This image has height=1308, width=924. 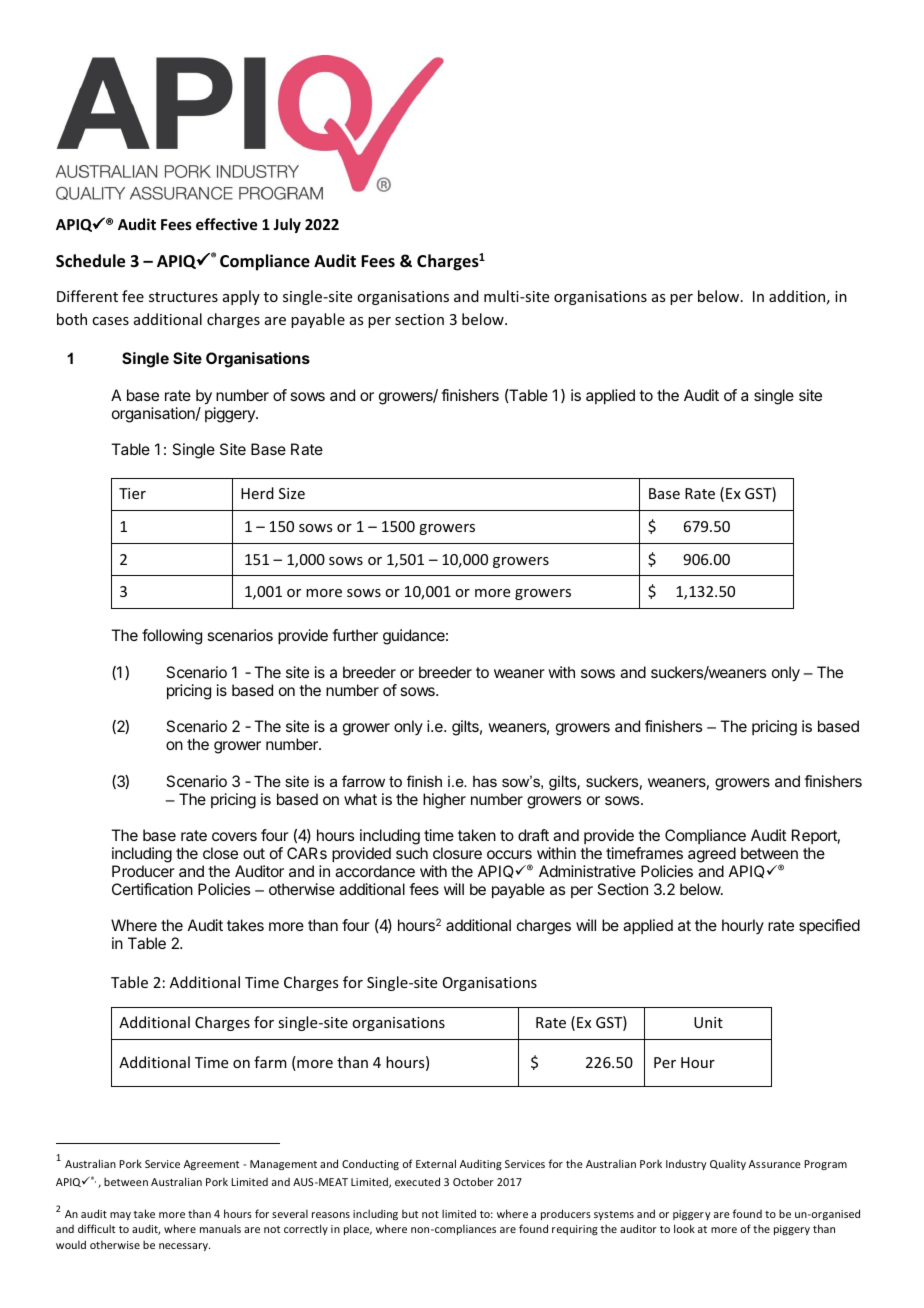 I want to click on accordance, so click(x=375, y=871).
